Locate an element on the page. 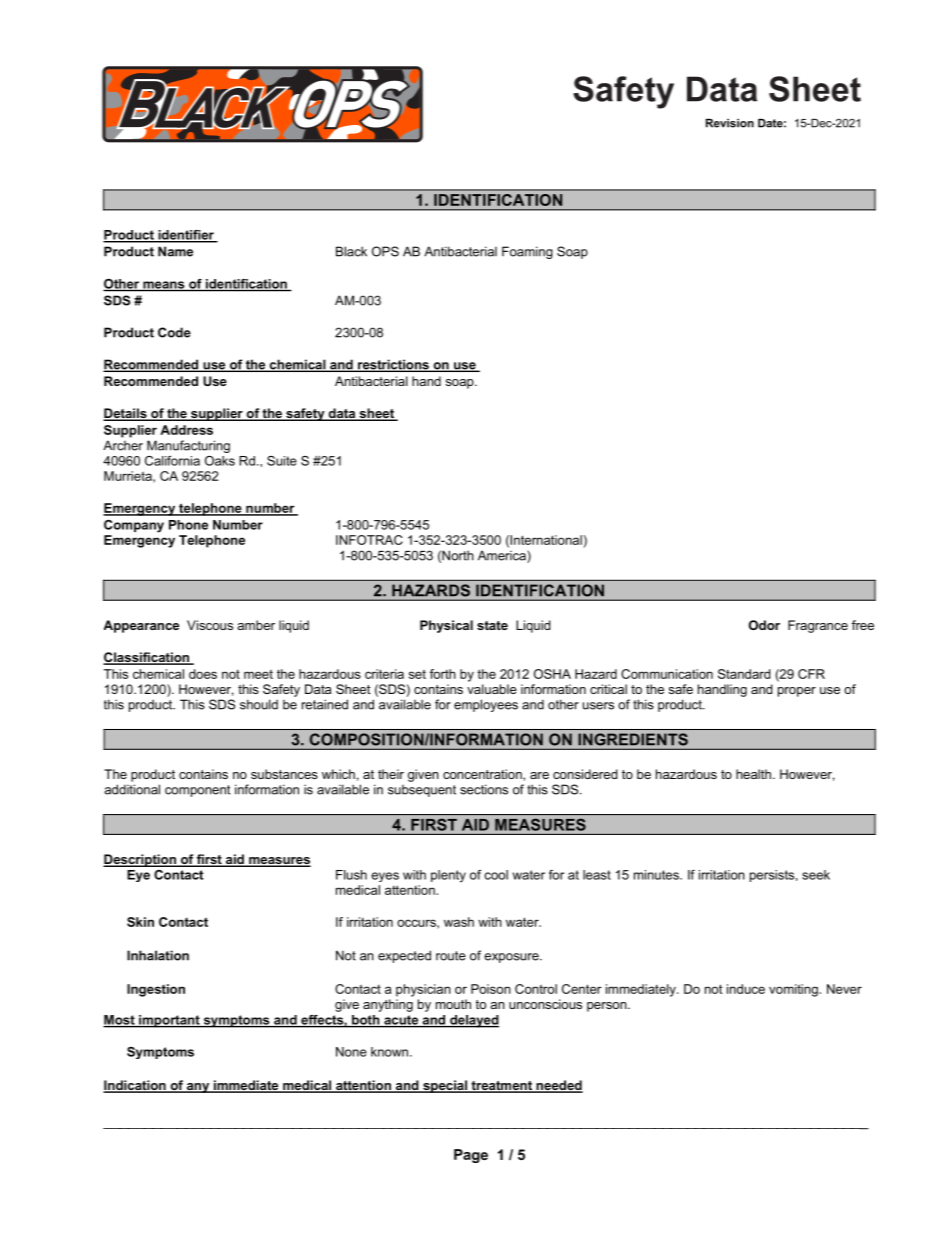  seek is located at coordinates (816, 875).
